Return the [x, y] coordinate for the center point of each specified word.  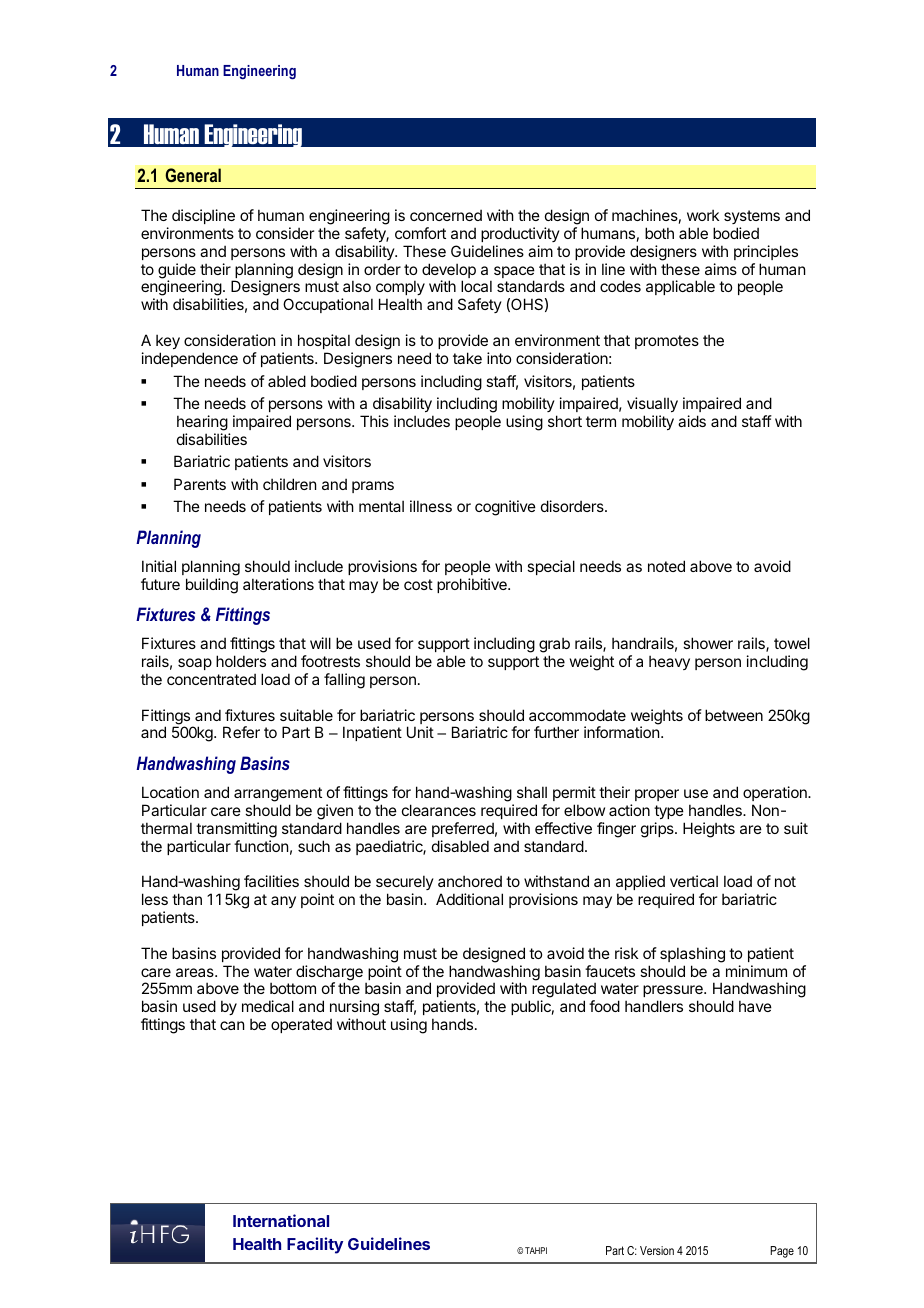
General [193, 175]
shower [708, 643]
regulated [564, 991]
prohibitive [473, 585]
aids [692, 421]
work [703, 215]
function [261, 846]
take [467, 358]
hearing [202, 423]
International [281, 1220]
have [755, 1006]
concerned [446, 215]
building [212, 586]
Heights [709, 830]
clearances [439, 810]
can [232, 1025]
